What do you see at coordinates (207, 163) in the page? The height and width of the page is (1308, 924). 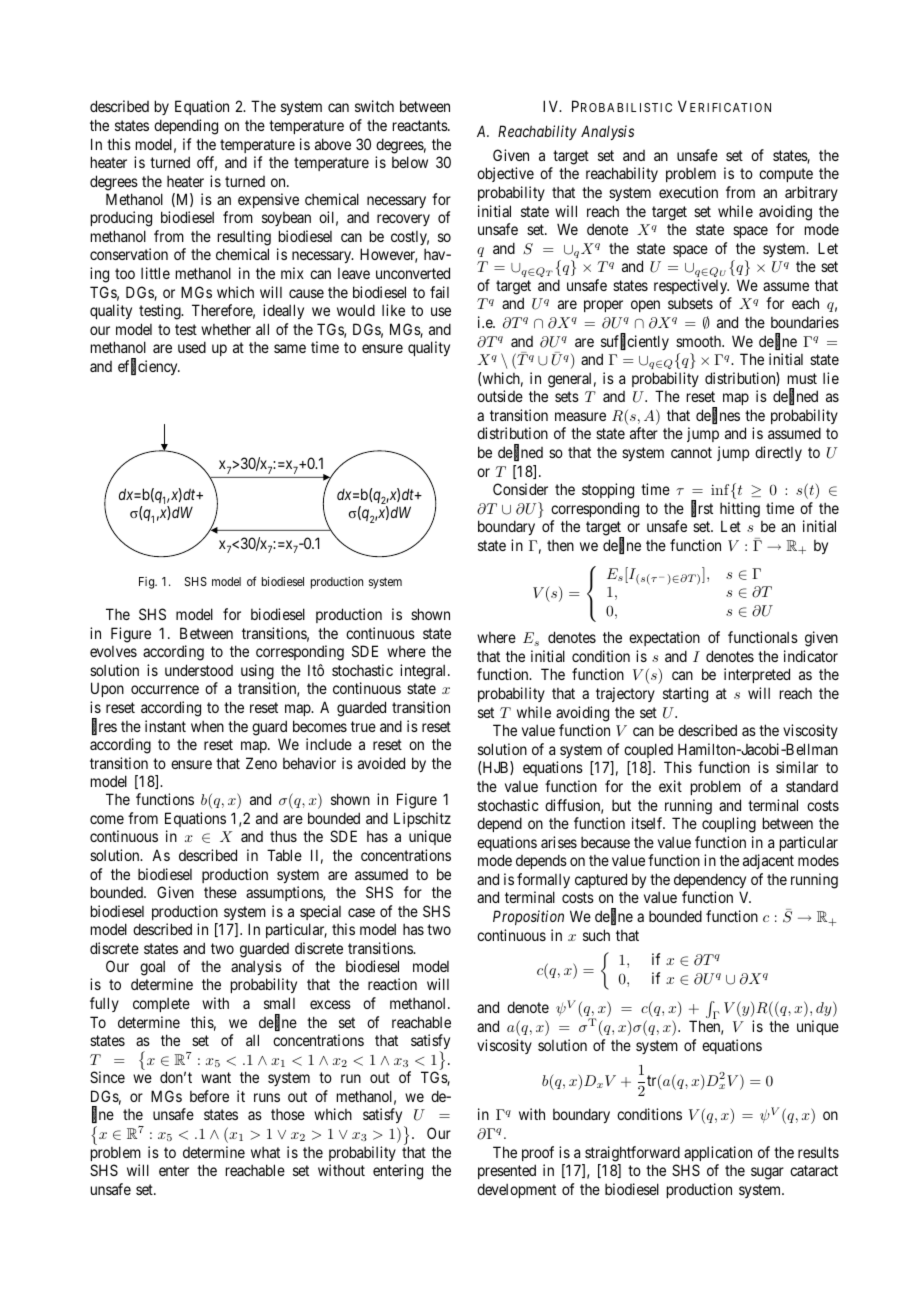 I see `off` at bounding box center [207, 163].
